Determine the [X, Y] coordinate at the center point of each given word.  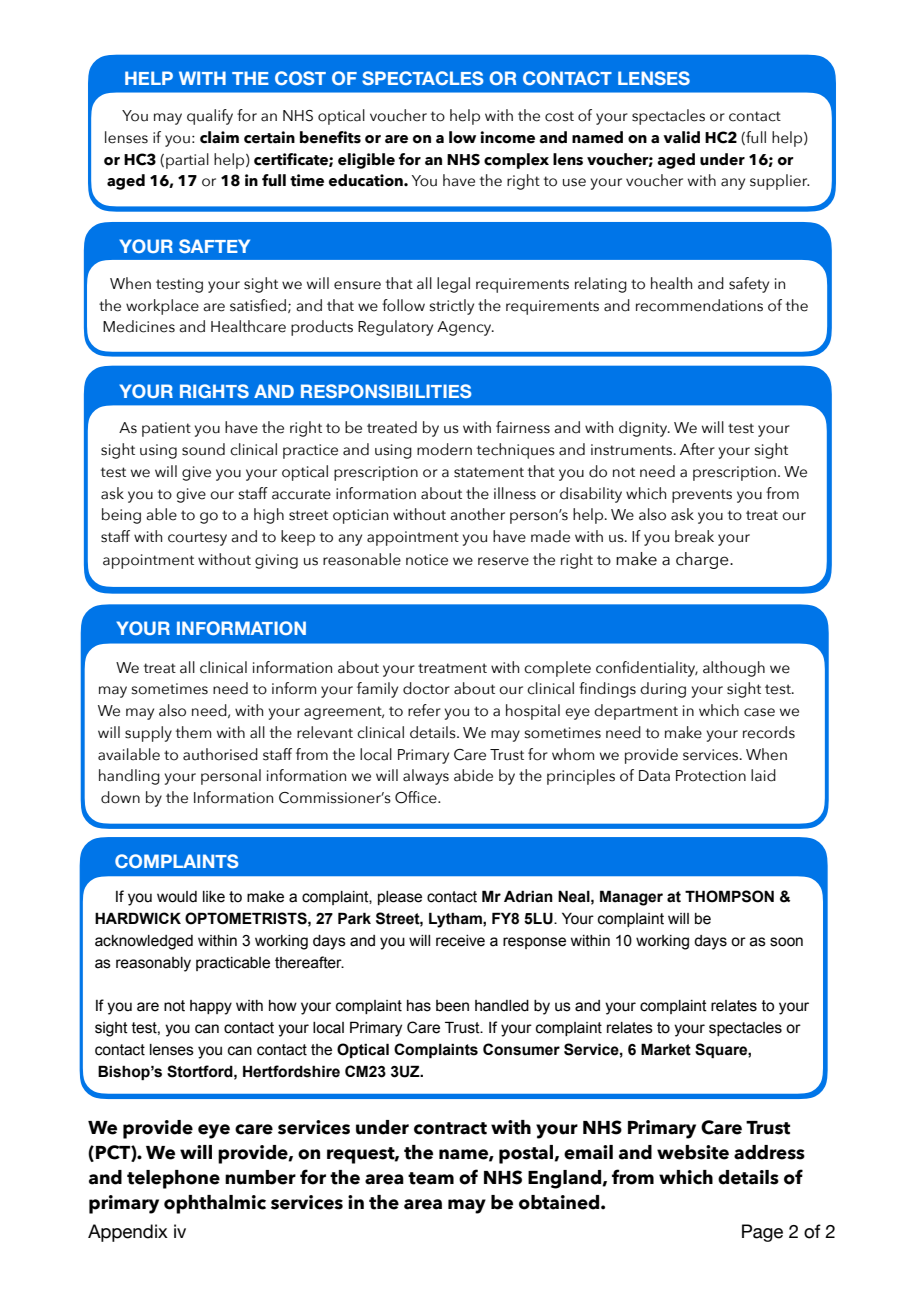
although [734, 669]
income [507, 137]
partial [187, 161]
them [193, 732]
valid [681, 137]
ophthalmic [215, 1204]
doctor [426, 688]
